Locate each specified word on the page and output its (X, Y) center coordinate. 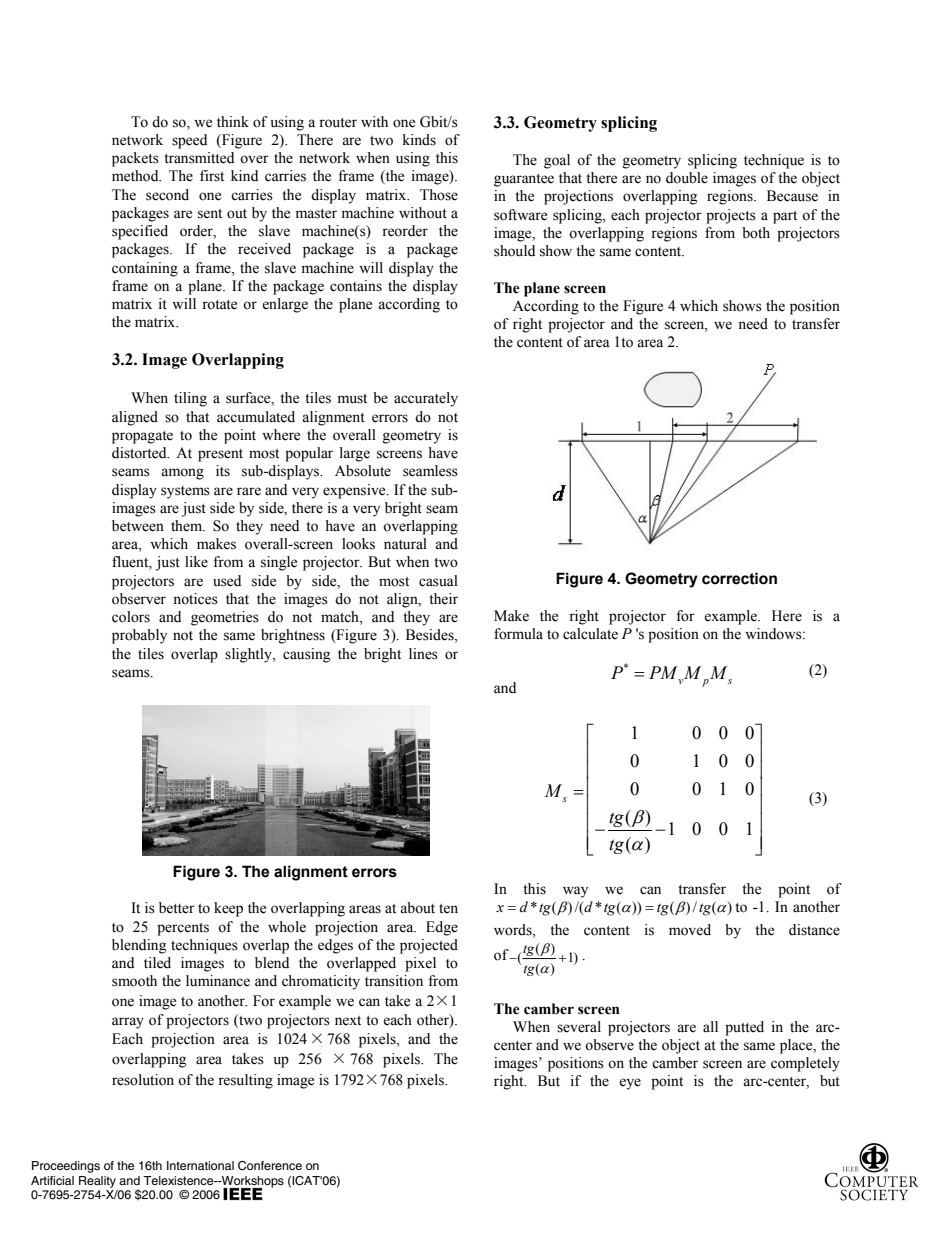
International (200, 1165)
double (687, 178)
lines (423, 654)
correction (739, 578)
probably (139, 636)
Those (439, 195)
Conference (270, 1166)
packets (135, 159)
